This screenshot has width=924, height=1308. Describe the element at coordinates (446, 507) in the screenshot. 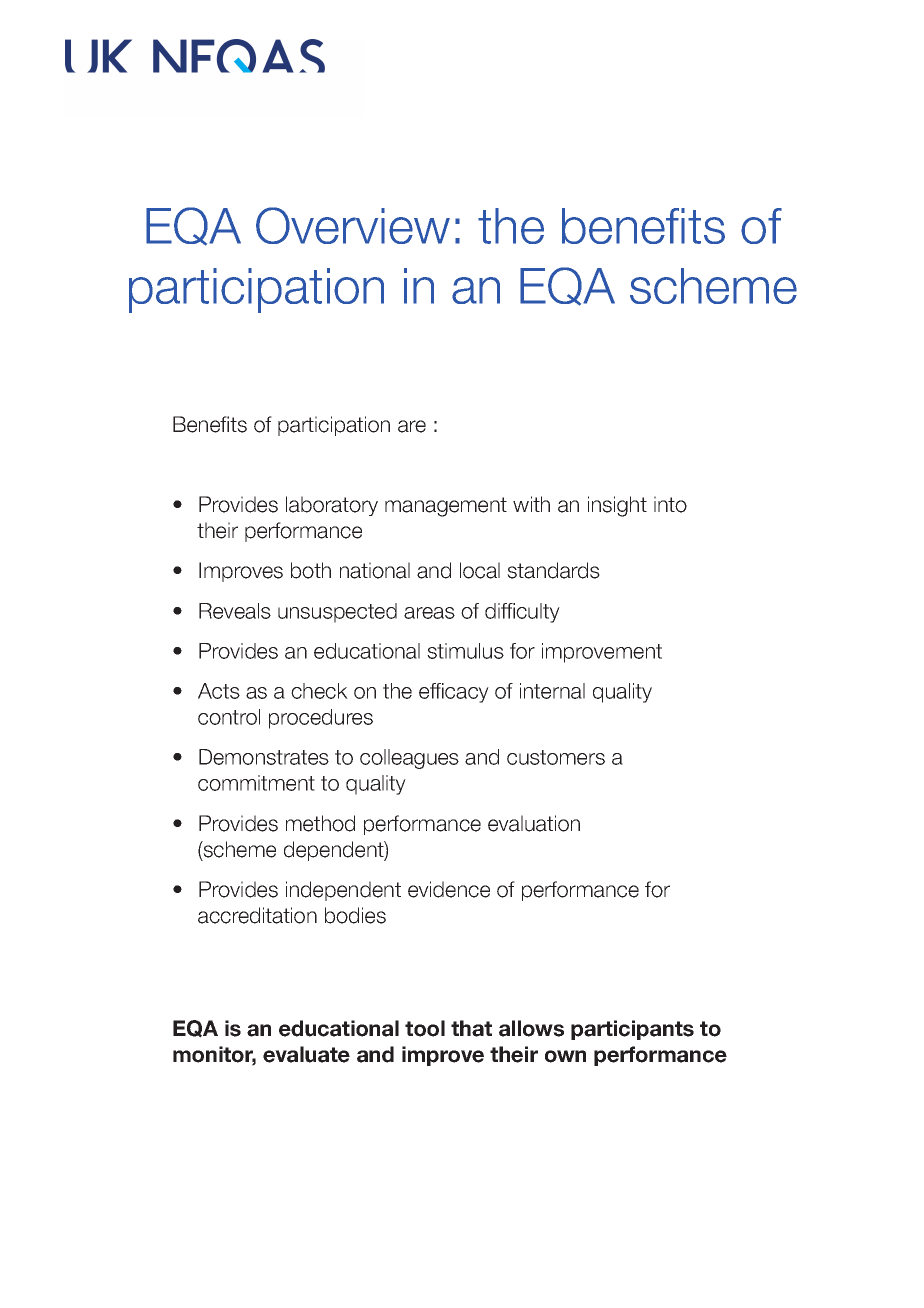

I see `management` at that location.
